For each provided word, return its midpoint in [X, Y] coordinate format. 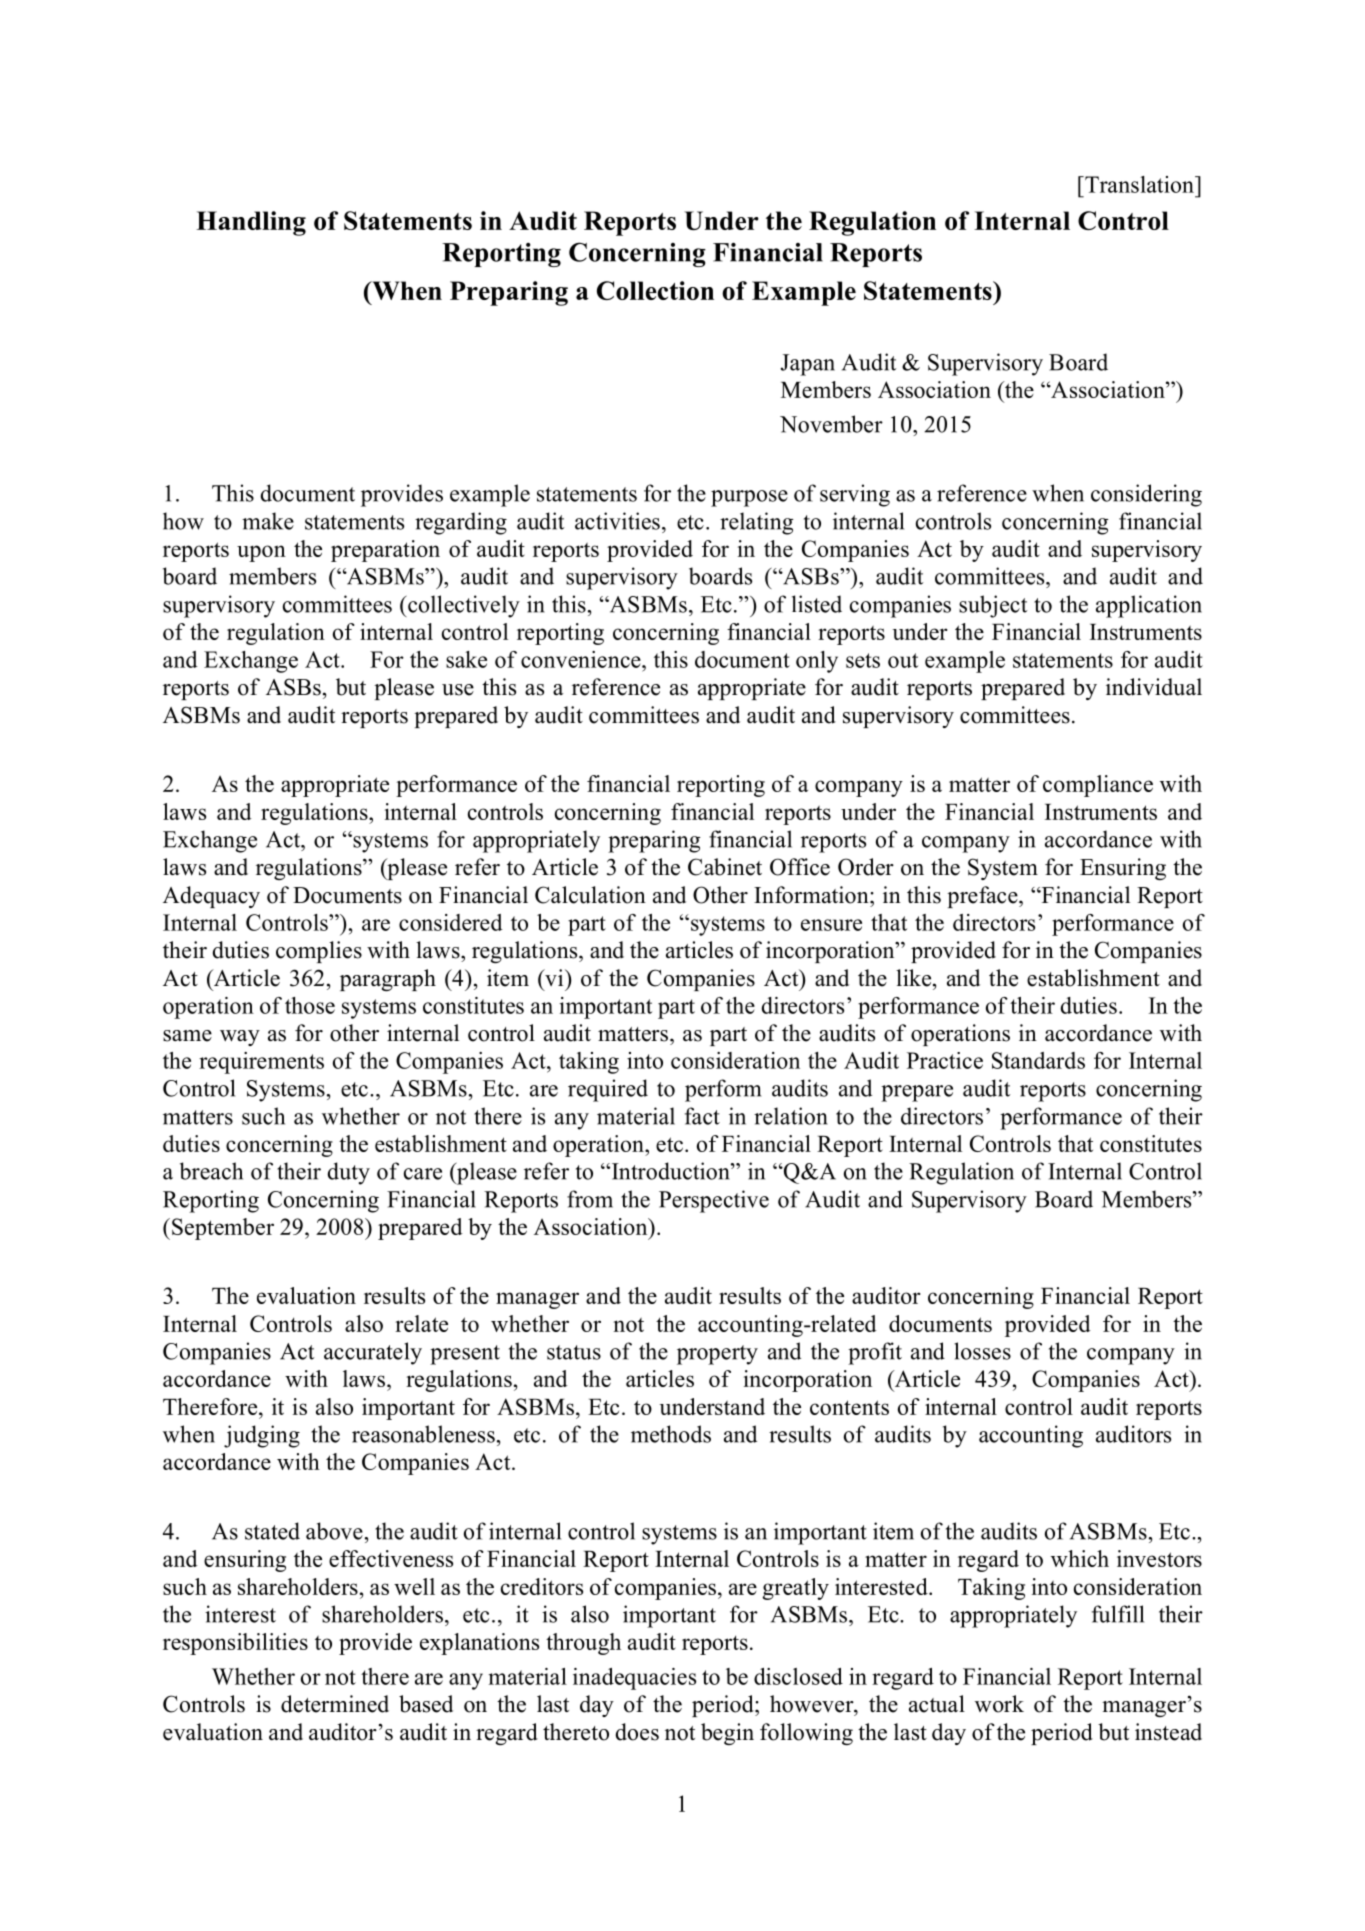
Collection [655, 290]
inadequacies [634, 1679]
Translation [1139, 184]
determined [335, 1704]
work [999, 1704]
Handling [251, 223]
